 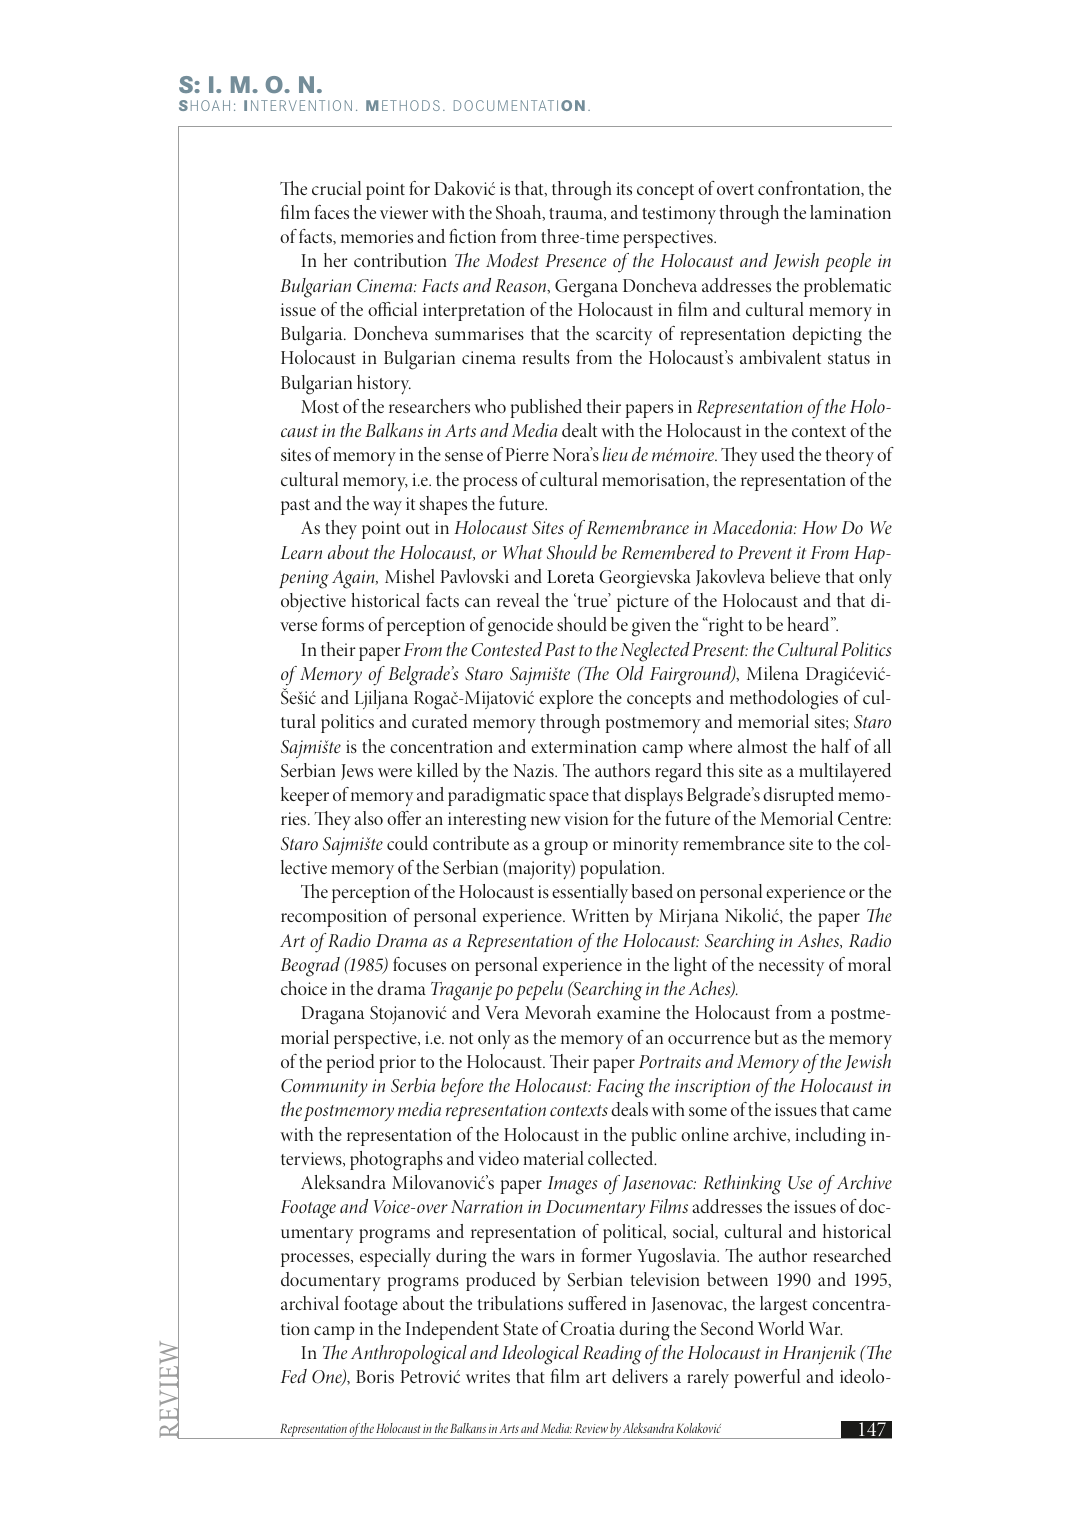 What do you see at coordinates (579, 430) in the screenshot?
I see `dealt` at bounding box center [579, 430].
